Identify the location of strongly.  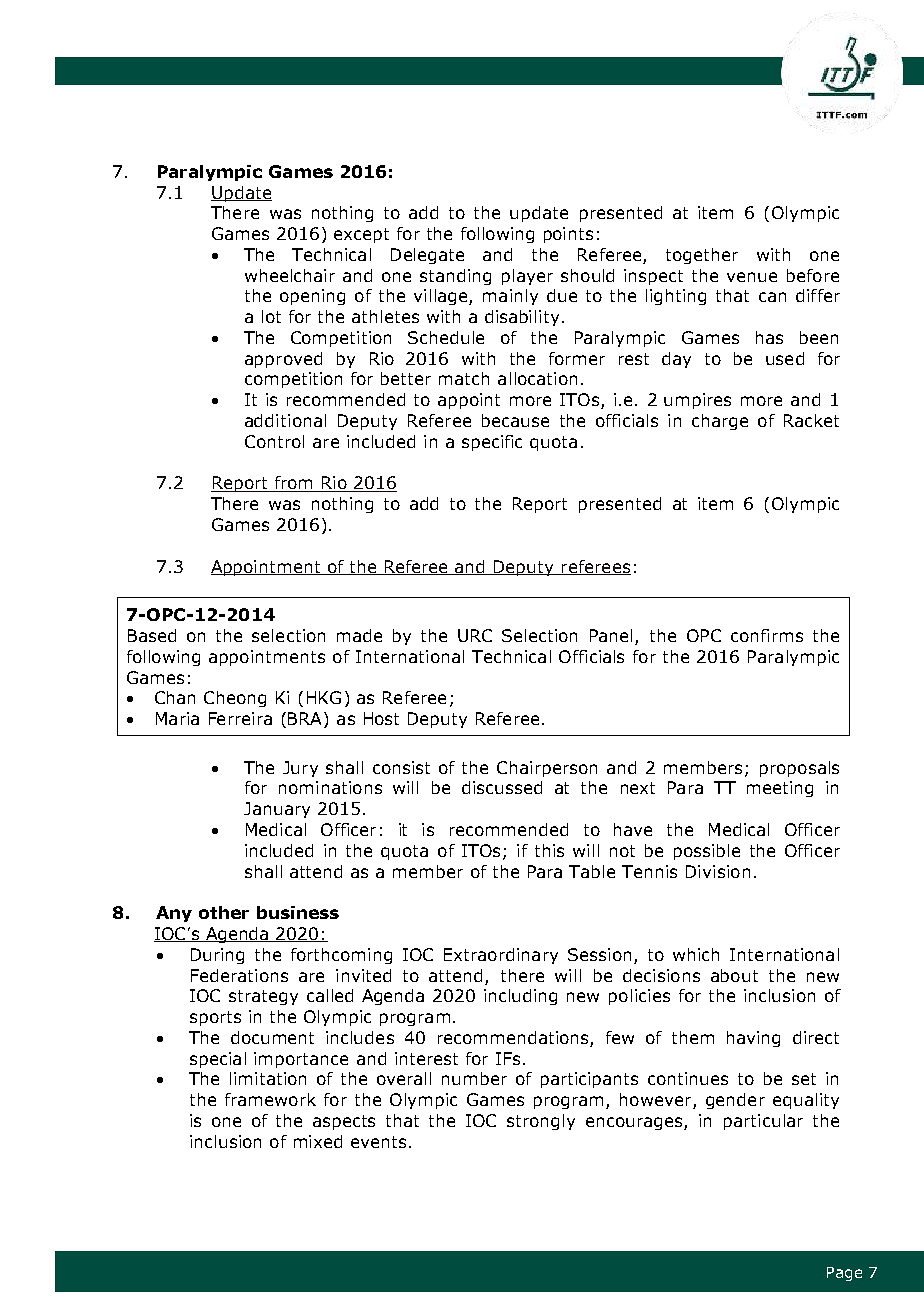
(541, 1122).
